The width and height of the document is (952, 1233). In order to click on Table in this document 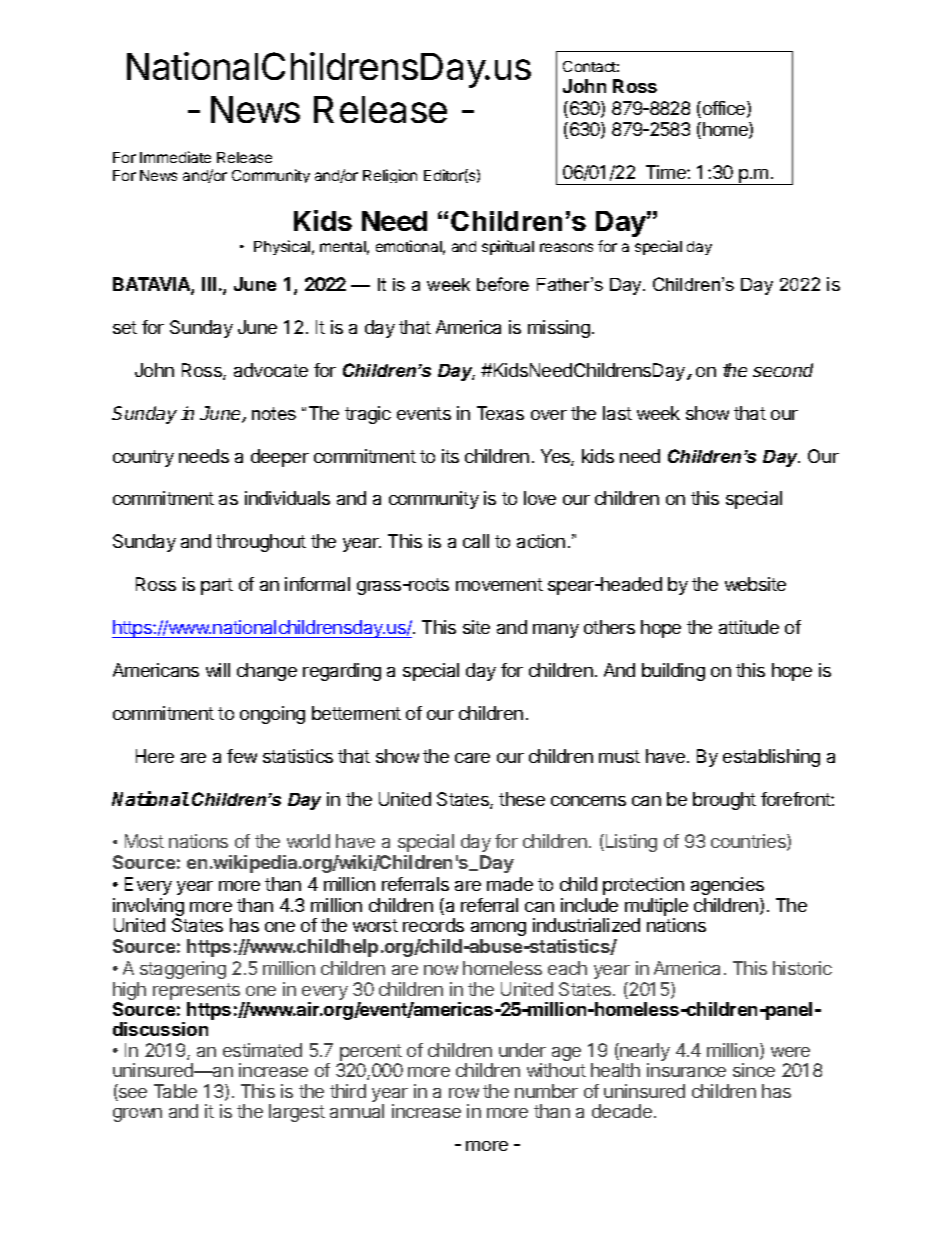, I will do `click(175, 1091)`.
